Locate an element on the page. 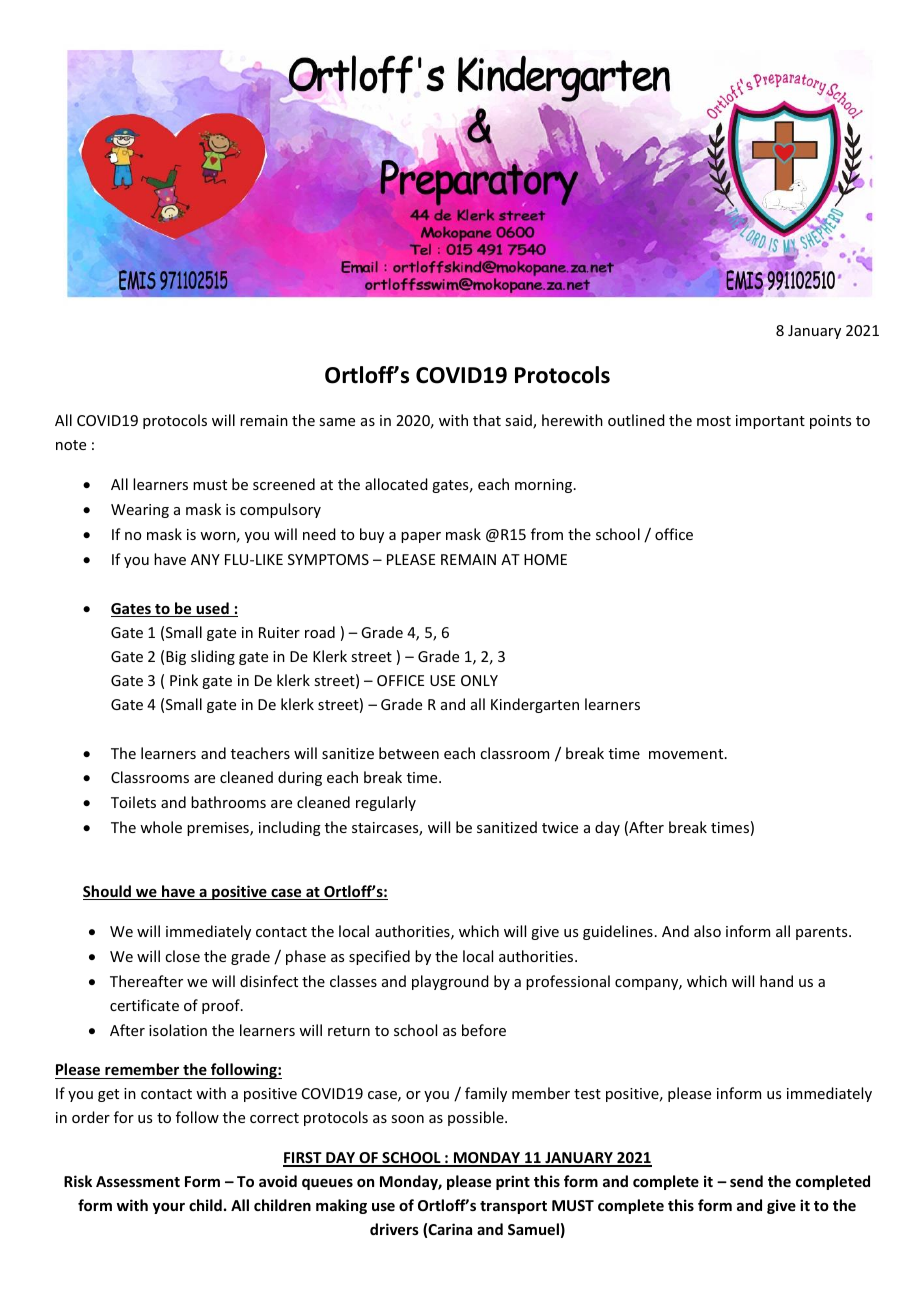 This document has width=924, height=1307. Pink is located at coordinates (184, 680).
